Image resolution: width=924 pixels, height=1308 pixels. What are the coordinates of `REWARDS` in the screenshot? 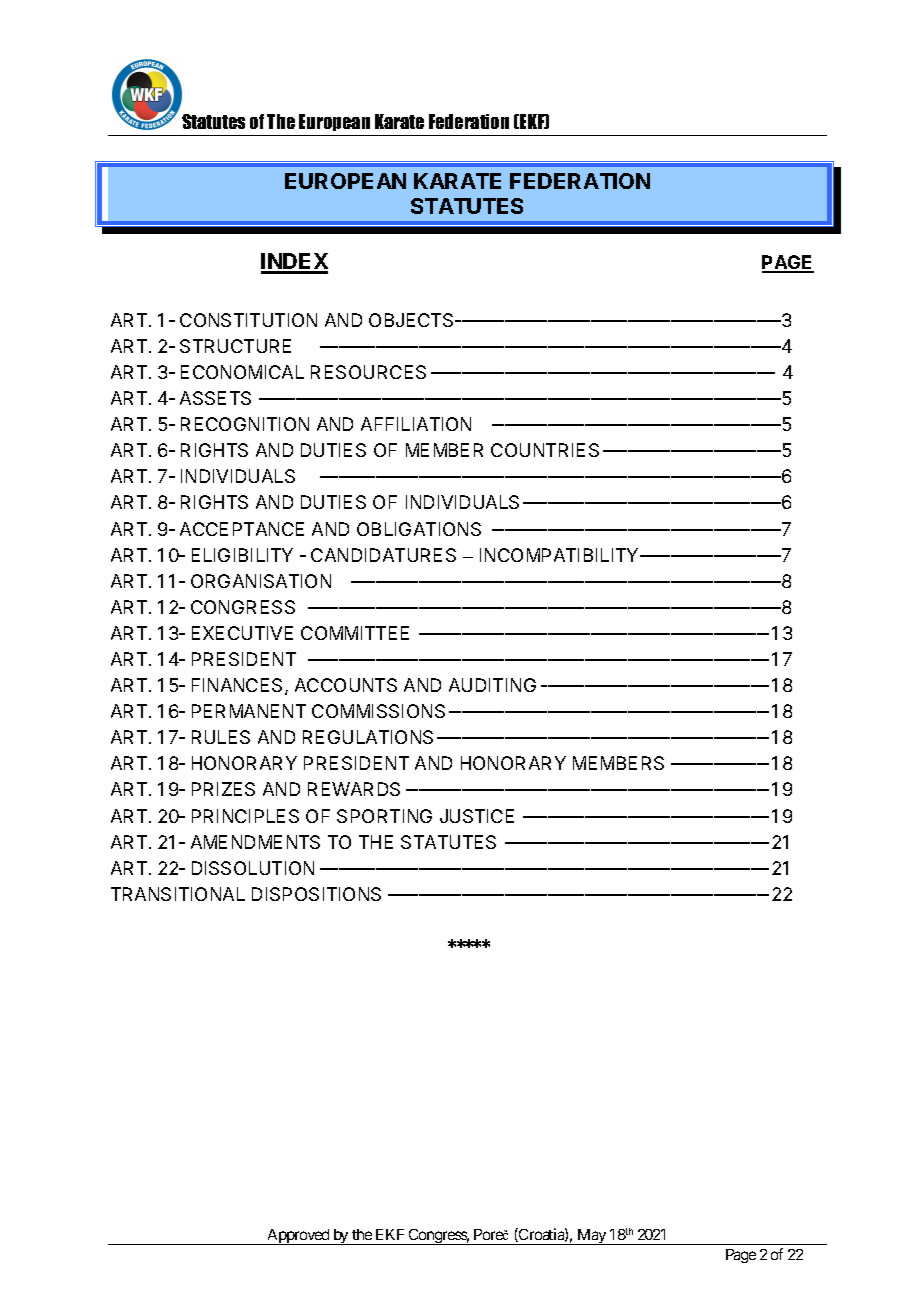 It's located at (354, 789).
